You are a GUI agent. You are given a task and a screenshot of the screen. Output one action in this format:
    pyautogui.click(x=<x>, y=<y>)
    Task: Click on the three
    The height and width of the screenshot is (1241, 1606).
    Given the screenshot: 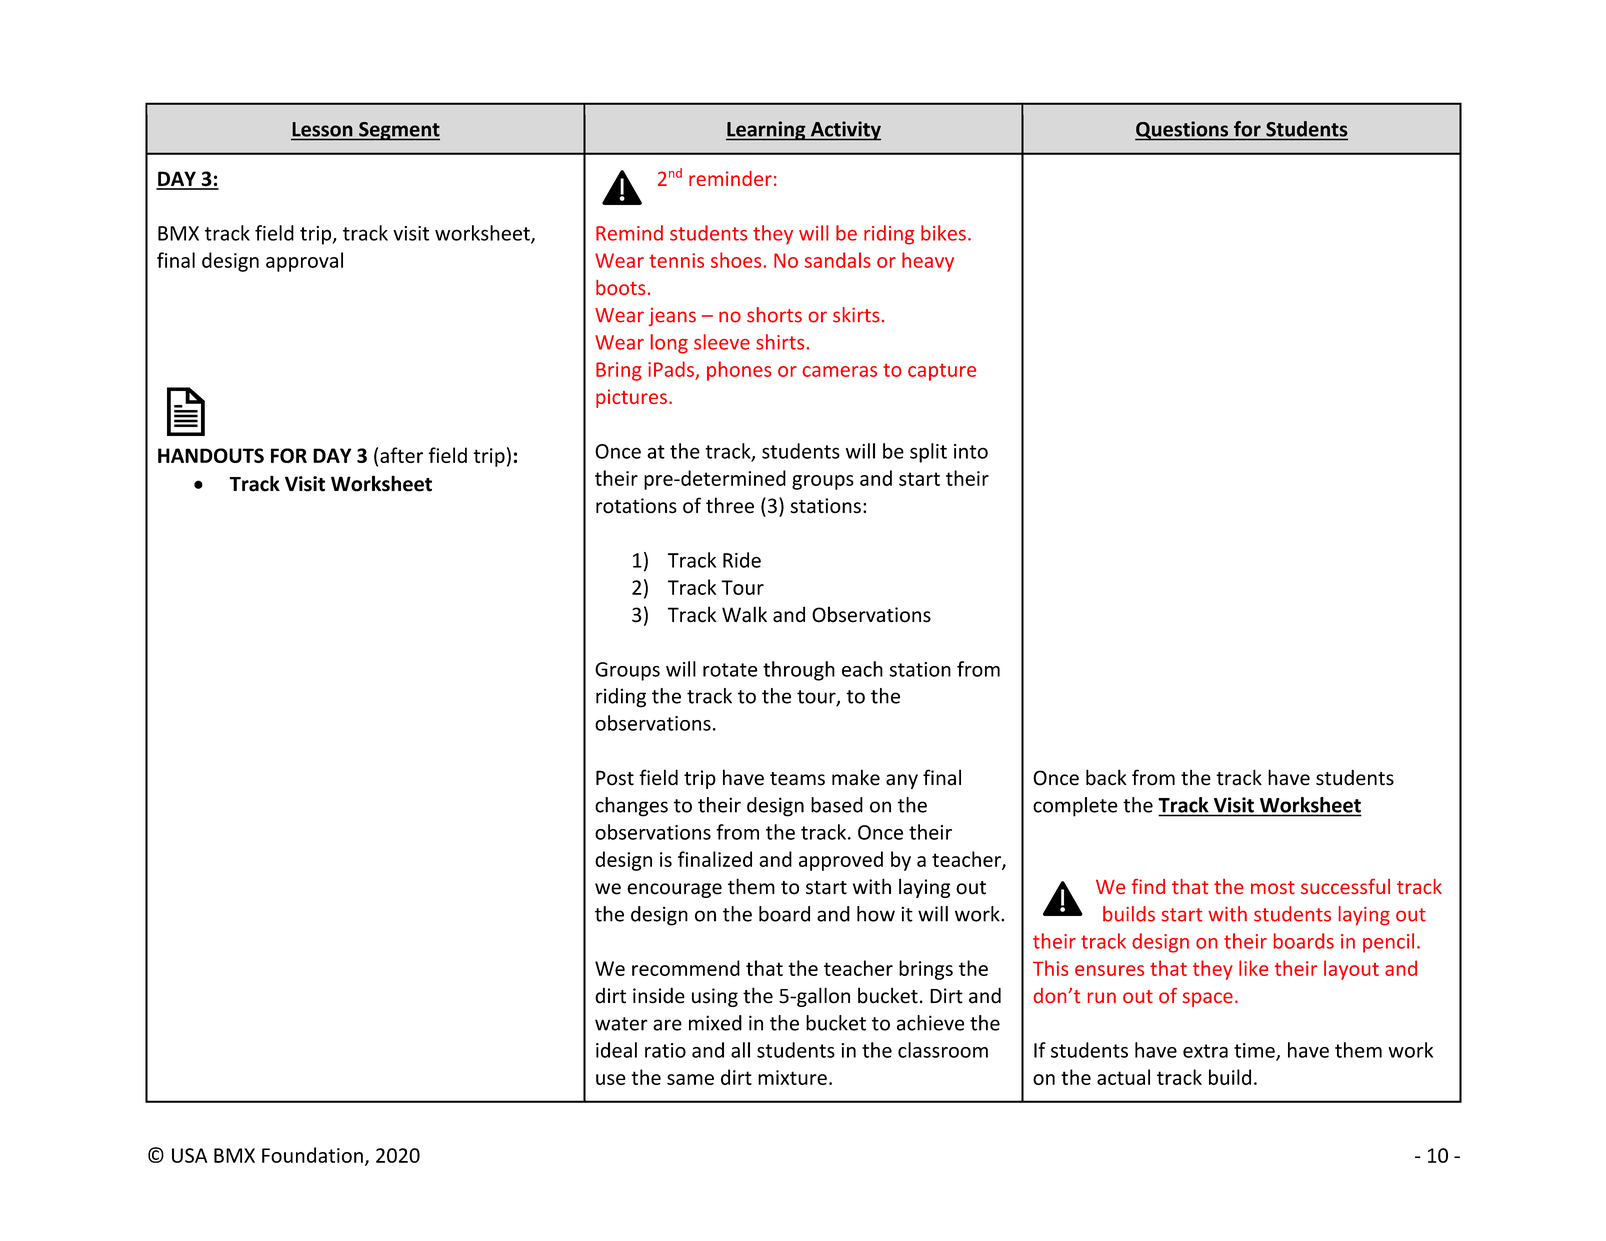 What is the action you would take?
    pyautogui.click(x=730, y=505)
